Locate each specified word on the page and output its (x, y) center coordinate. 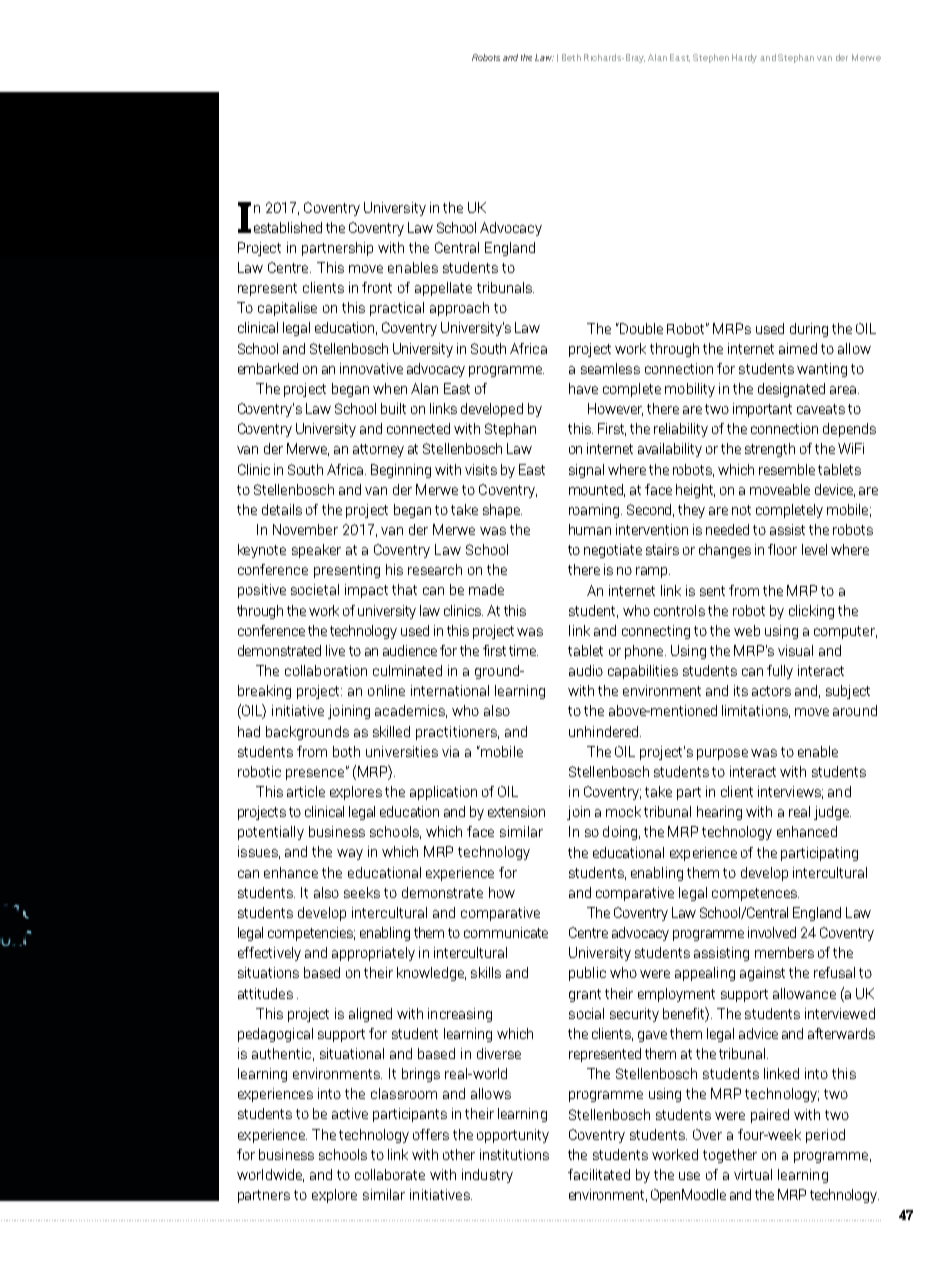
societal (315, 589)
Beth (571, 57)
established (288, 227)
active (350, 1113)
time (523, 650)
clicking (811, 612)
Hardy (744, 58)
